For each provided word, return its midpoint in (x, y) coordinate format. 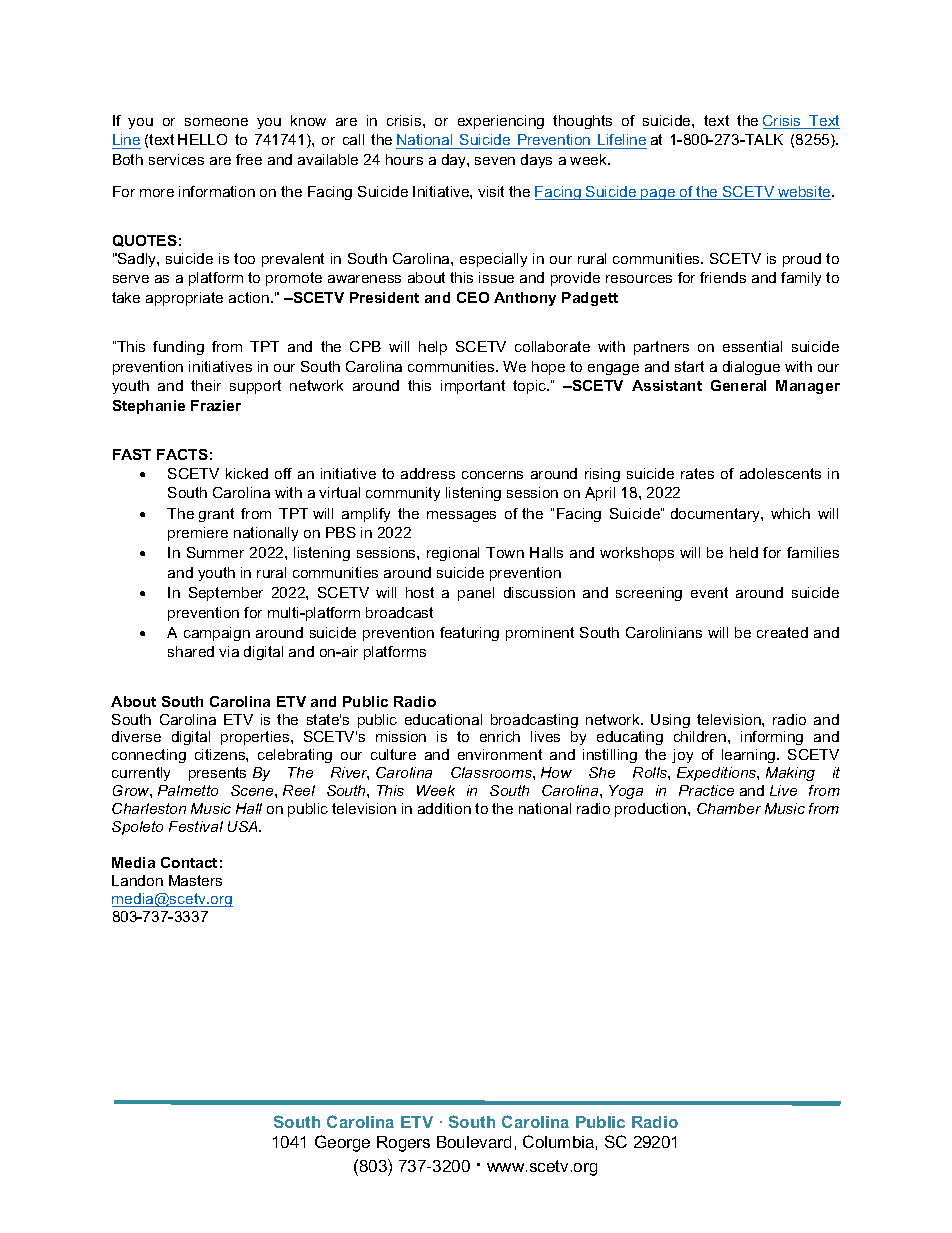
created (782, 632)
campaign (217, 634)
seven (495, 161)
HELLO (202, 139)
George (342, 1143)
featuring (469, 634)
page (659, 194)
